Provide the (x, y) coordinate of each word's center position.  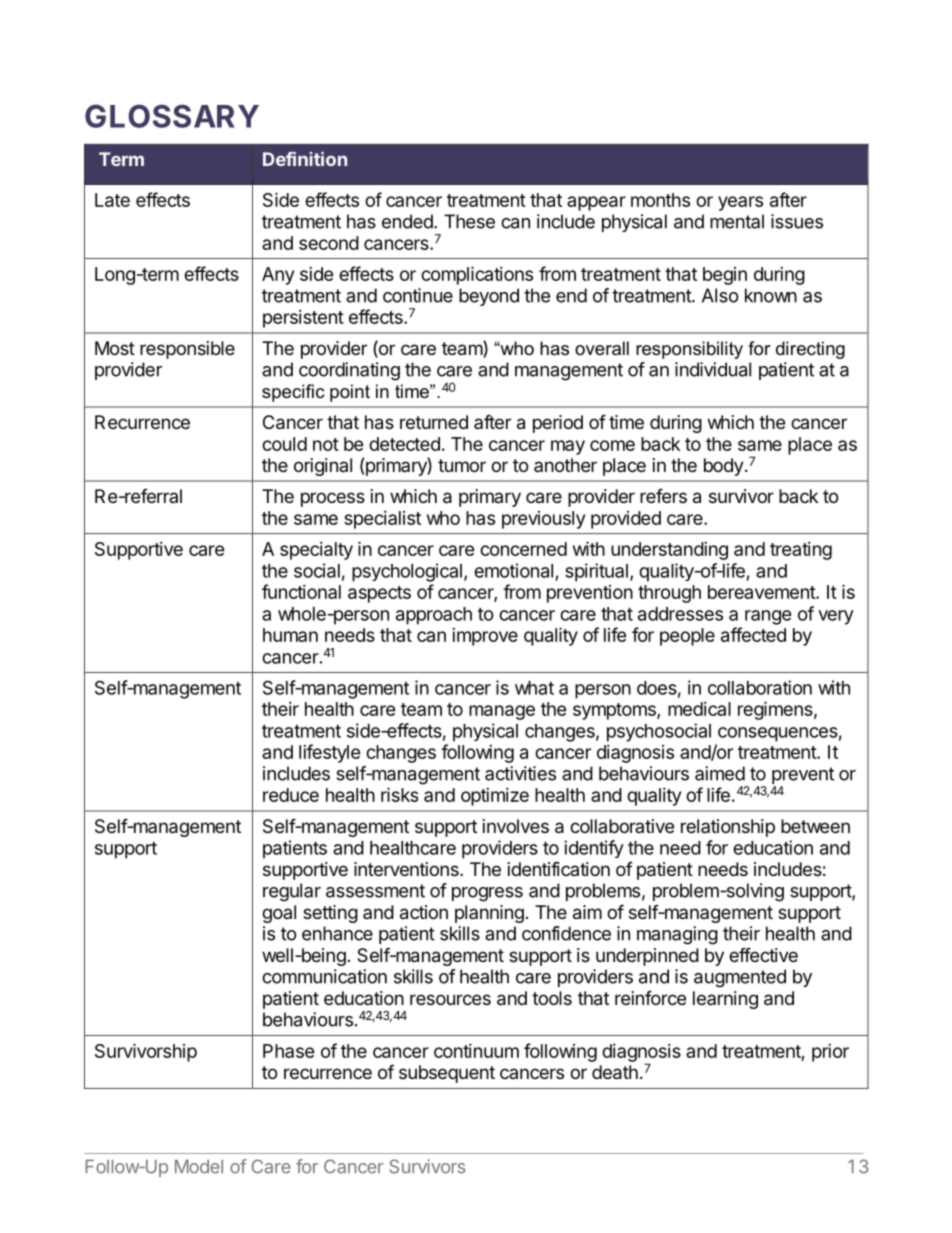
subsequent (447, 1074)
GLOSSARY (172, 116)
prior (830, 1053)
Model (199, 1167)
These (469, 221)
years (740, 203)
